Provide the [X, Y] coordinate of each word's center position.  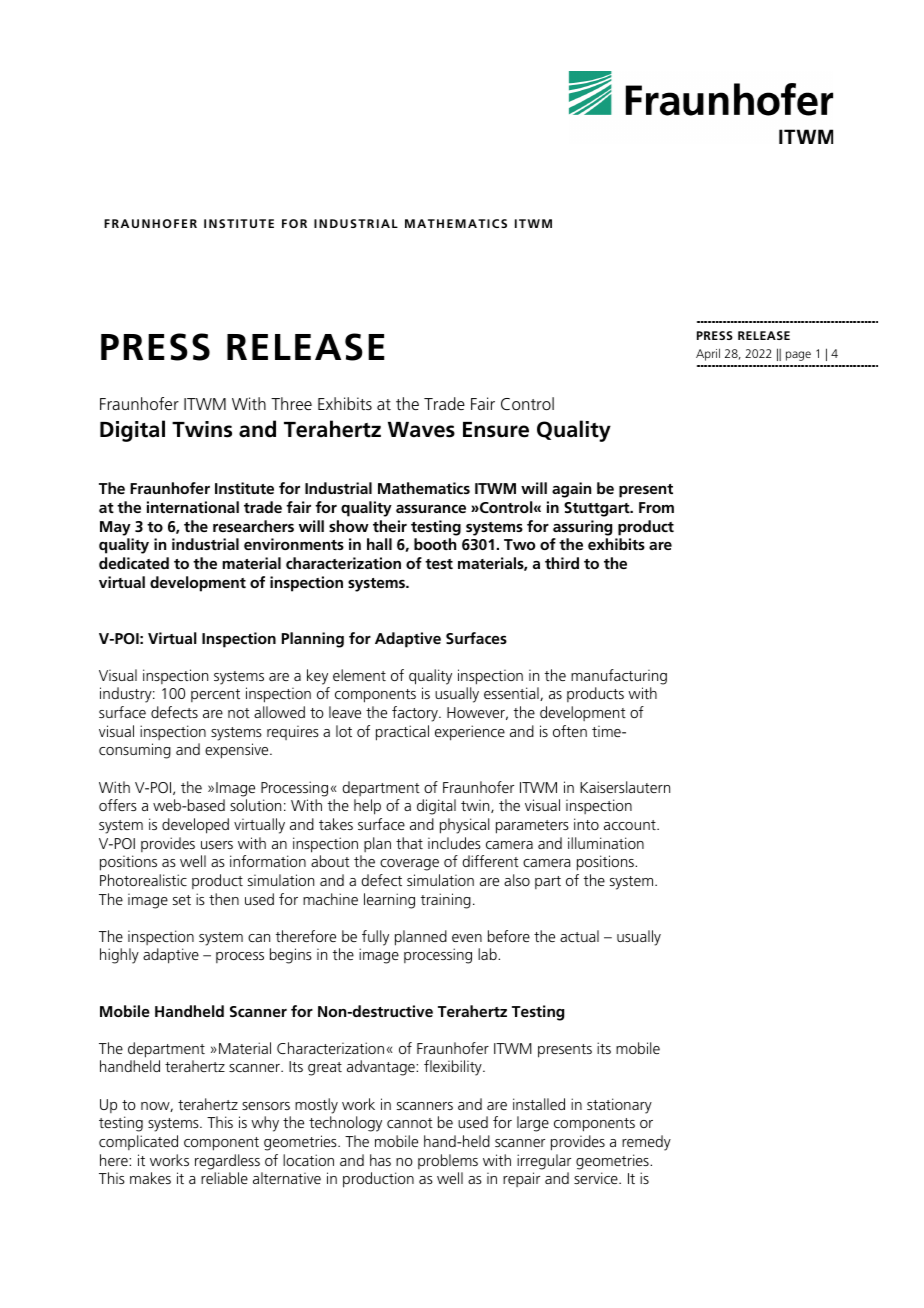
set [182, 900]
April [708, 354]
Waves [421, 430]
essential [512, 694]
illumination [606, 843]
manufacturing [619, 677]
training [446, 901]
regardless [227, 1162]
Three [291, 403]
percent [215, 695]
